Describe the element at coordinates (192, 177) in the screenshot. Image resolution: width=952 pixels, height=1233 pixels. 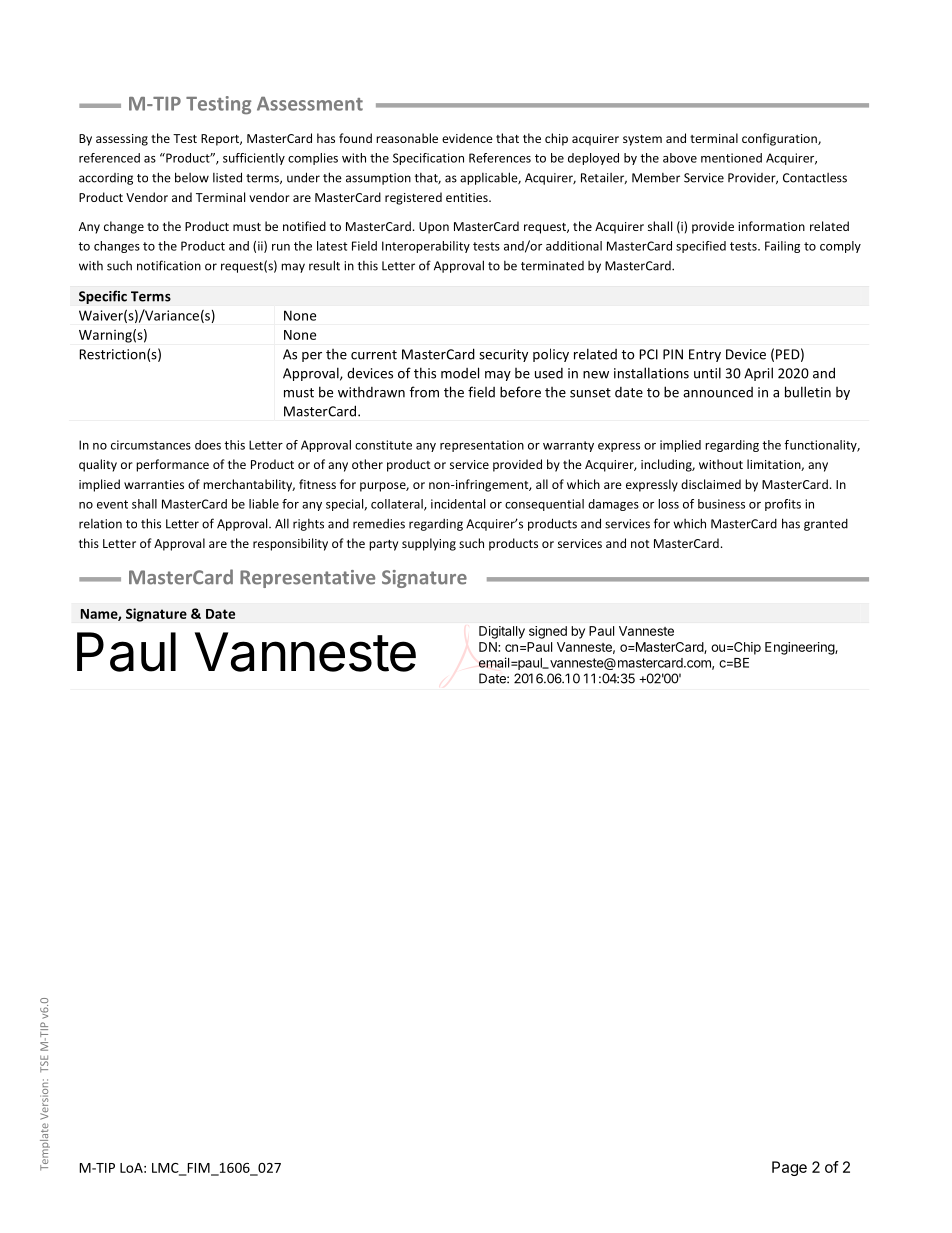
I see `below` at that location.
